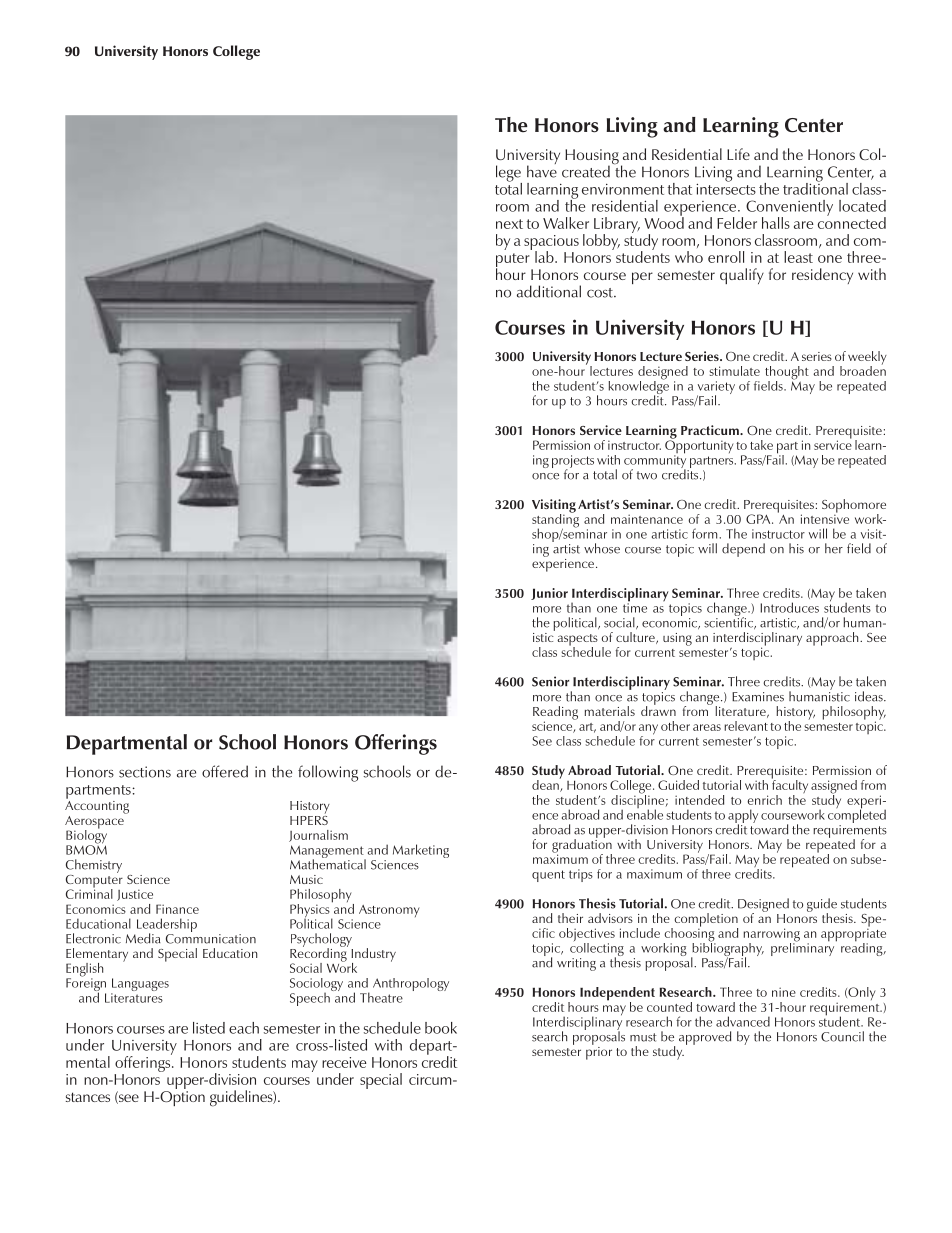  Describe the element at coordinates (549, 594) in the screenshot. I see `Junior` at that location.
